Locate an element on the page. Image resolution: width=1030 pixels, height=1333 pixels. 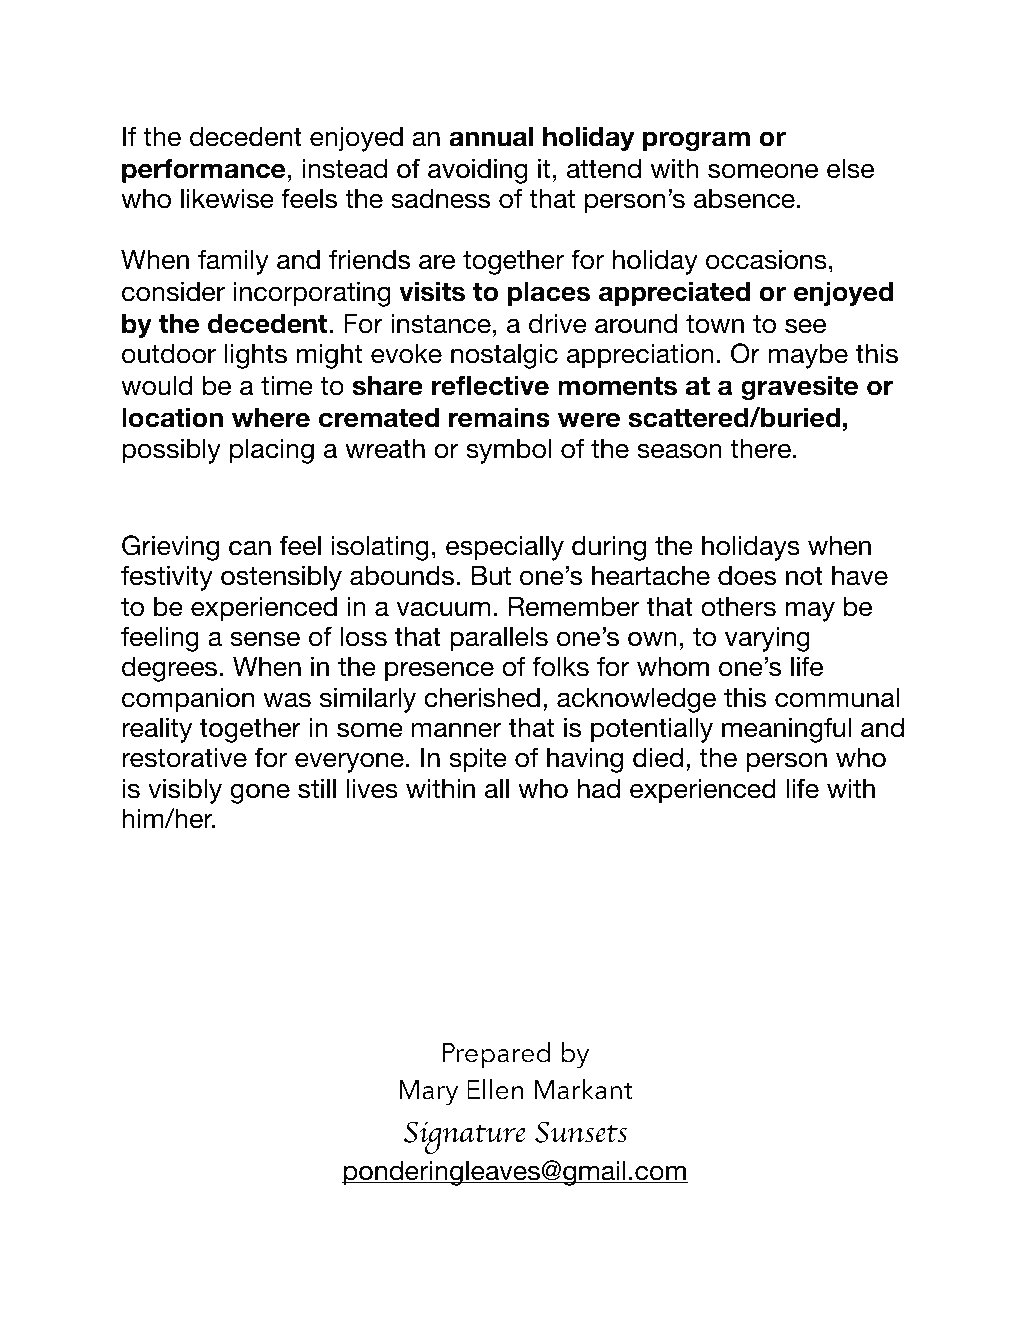
avoiding is located at coordinates (478, 171).
